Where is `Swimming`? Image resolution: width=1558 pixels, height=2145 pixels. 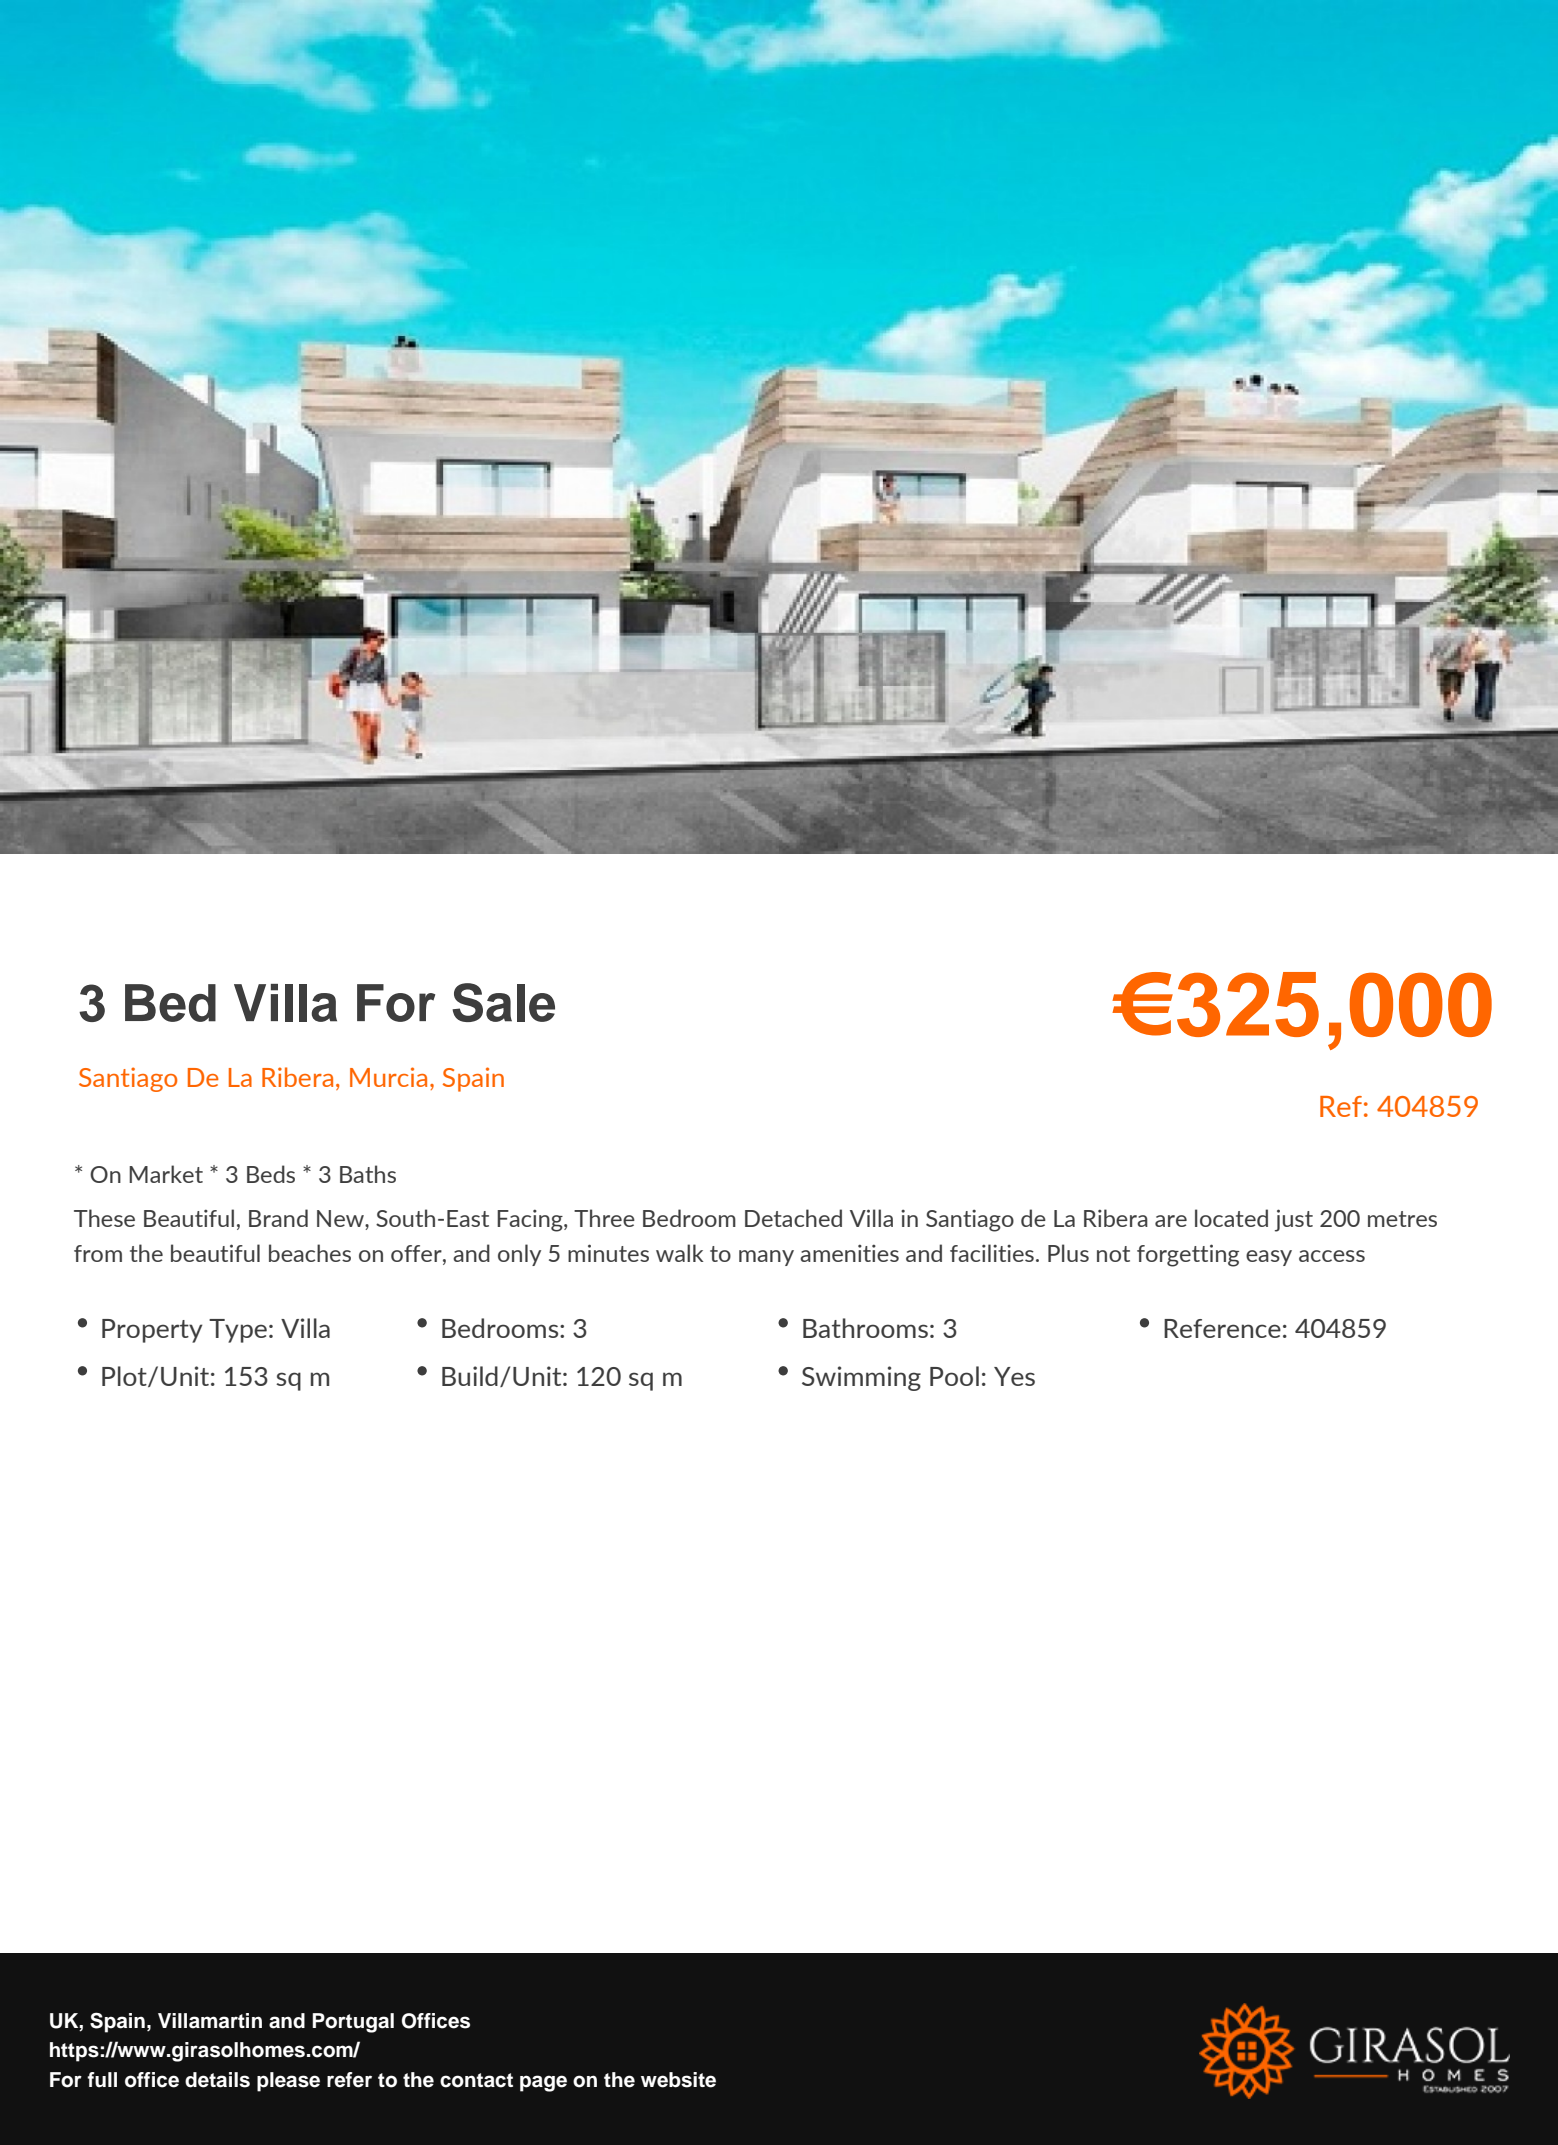 Swimming is located at coordinates (861, 1378).
